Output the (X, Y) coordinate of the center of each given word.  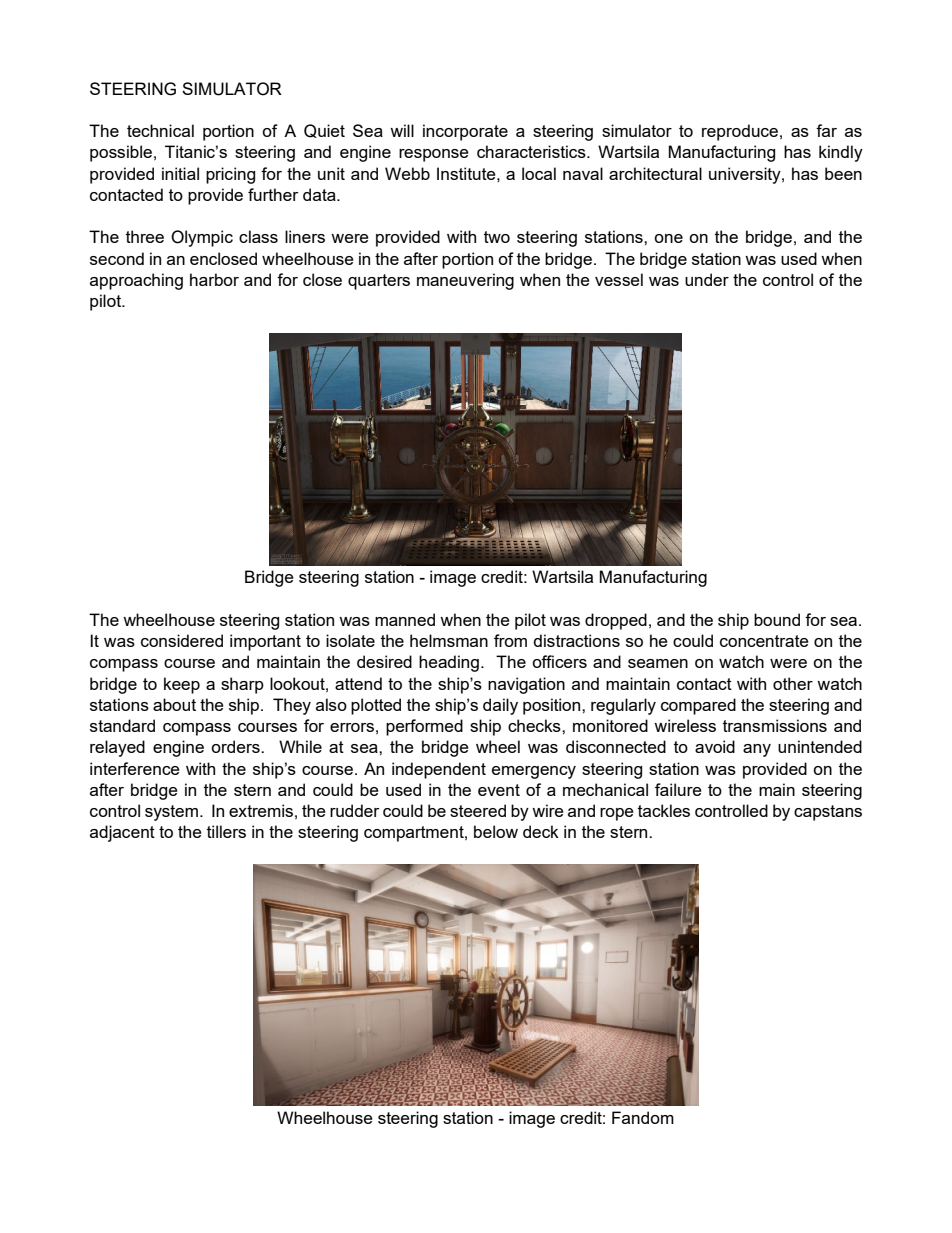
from (510, 640)
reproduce (740, 132)
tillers (226, 831)
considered (182, 640)
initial (180, 173)
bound (777, 619)
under (707, 279)
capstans (828, 813)
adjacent (122, 833)
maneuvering (465, 281)
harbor (214, 279)
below (496, 831)
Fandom (643, 1117)
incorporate (465, 132)
